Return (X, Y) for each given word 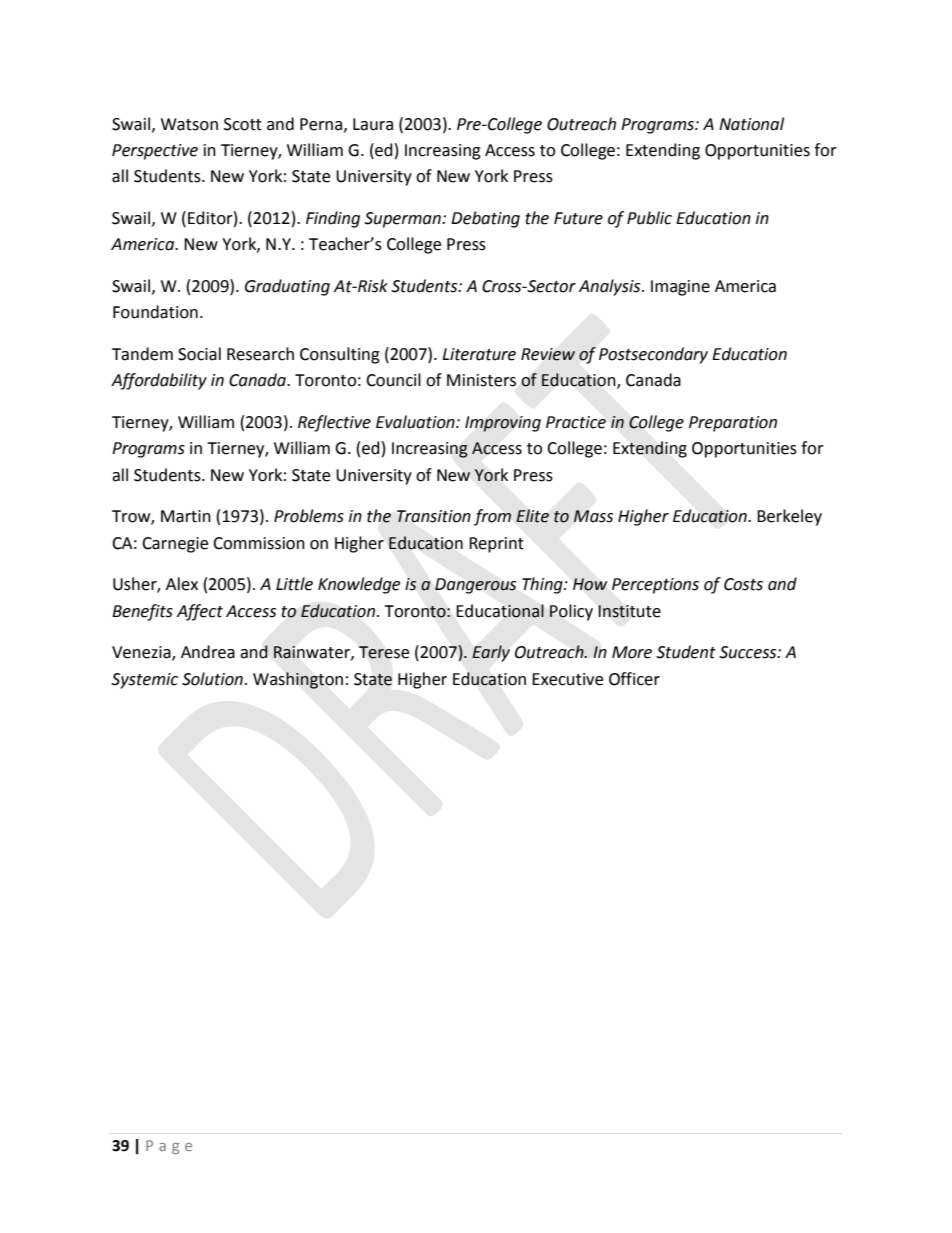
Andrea (208, 652)
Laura (373, 124)
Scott (243, 124)
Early (491, 653)
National (751, 124)
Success (749, 652)
